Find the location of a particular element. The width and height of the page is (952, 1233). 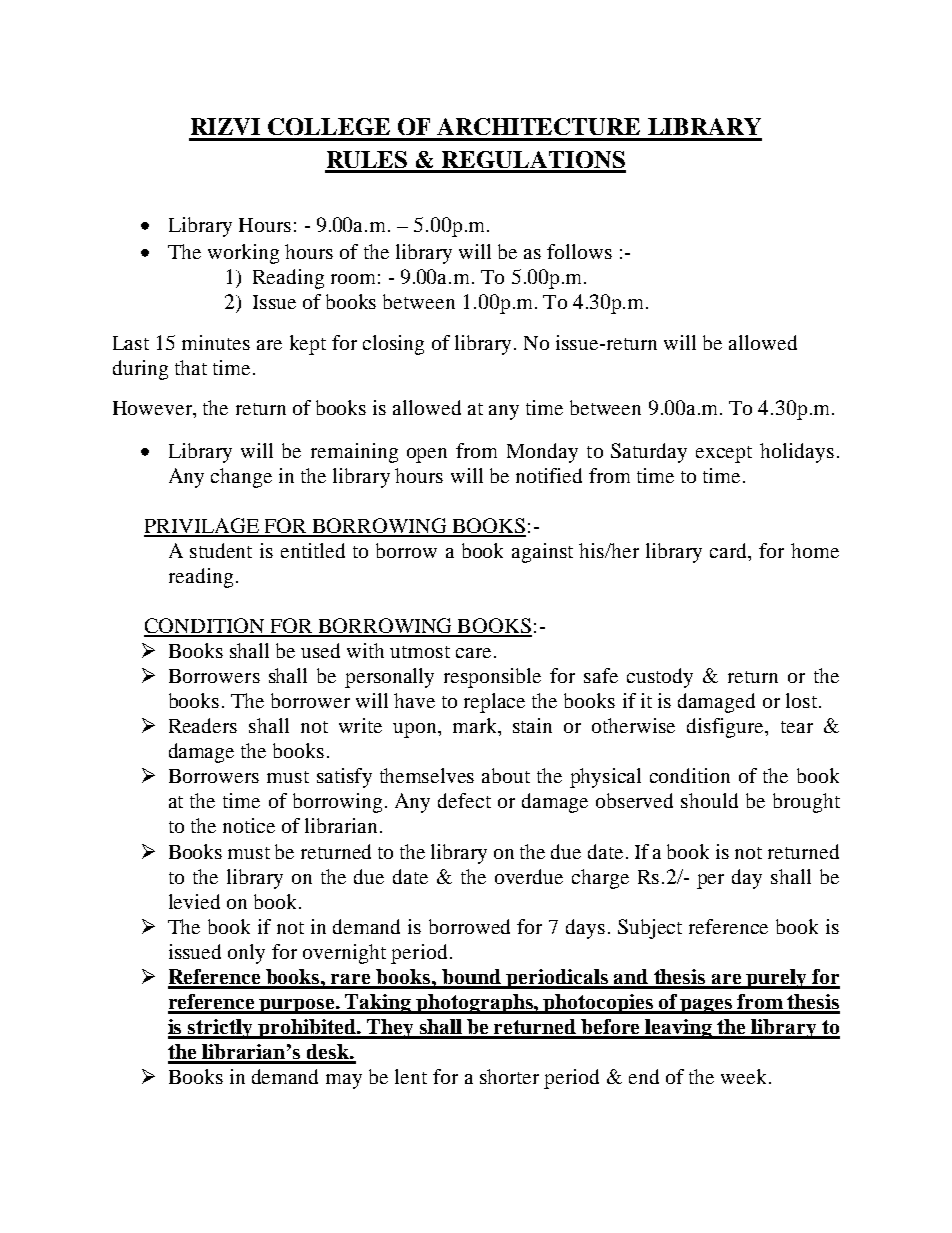

follows is located at coordinates (579, 251).
